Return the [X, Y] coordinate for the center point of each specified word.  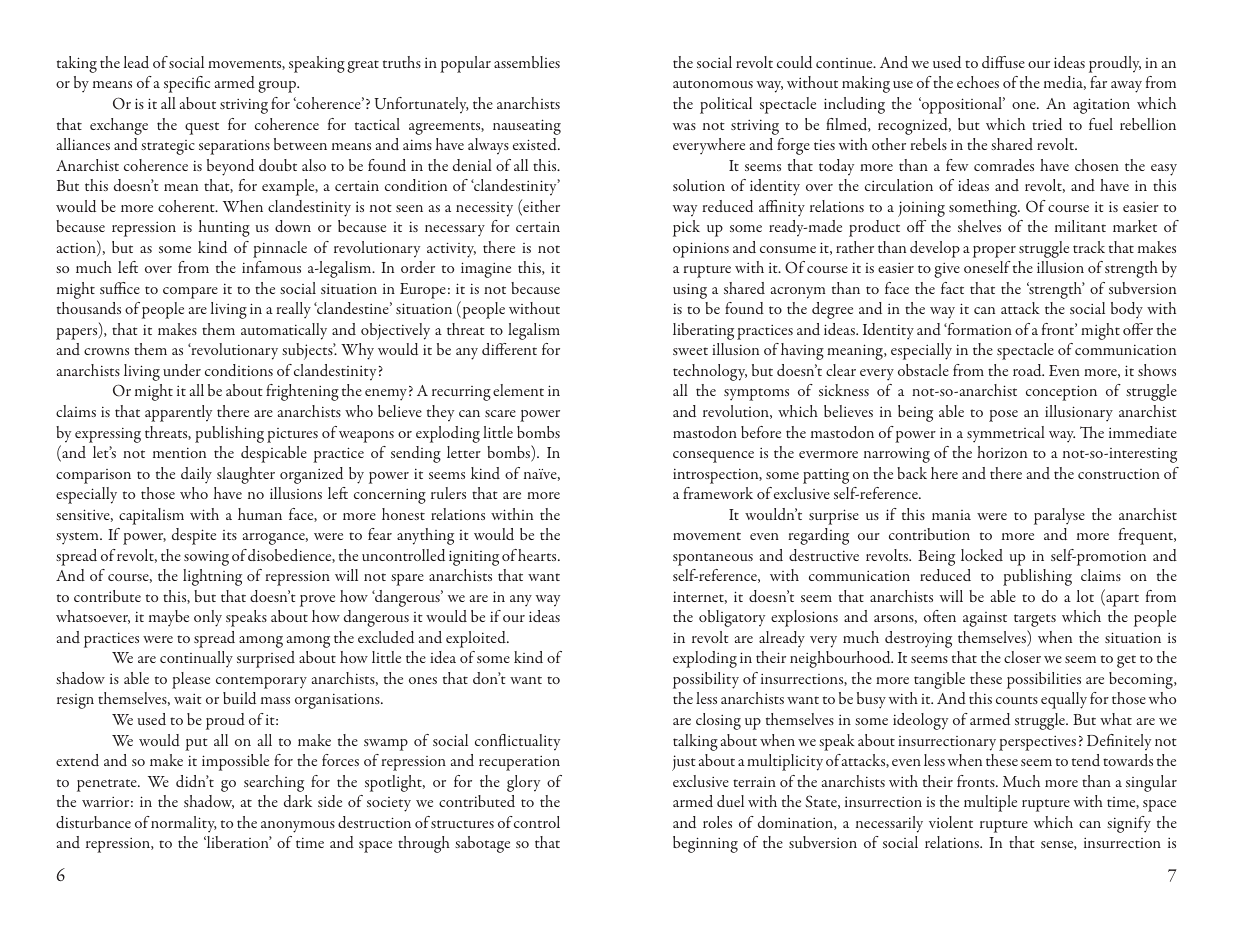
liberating [703, 331]
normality [184, 824]
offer [1138, 329]
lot [1085, 596]
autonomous [713, 84]
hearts [538, 555]
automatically [284, 331]
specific [187, 84]
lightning [212, 577]
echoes [978, 82]
